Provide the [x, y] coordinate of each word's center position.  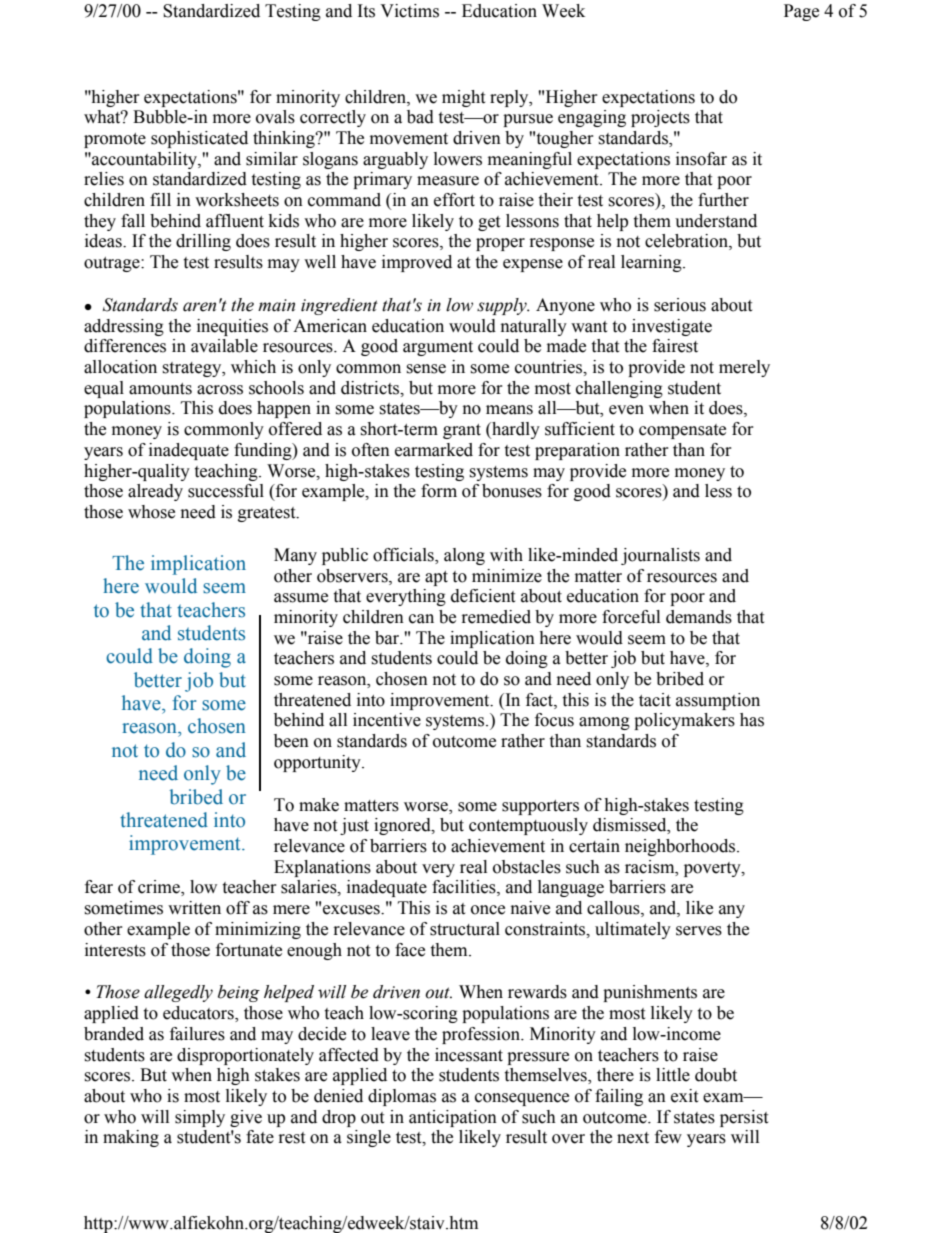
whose [151, 512]
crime [160, 888]
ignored [403, 826]
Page [801, 12]
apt [436, 578]
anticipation [453, 1118]
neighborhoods [680, 847]
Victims [409, 11]
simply [200, 1118]
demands [699, 617]
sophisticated [199, 139]
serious [680, 305]
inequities [232, 327]
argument [438, 348]
